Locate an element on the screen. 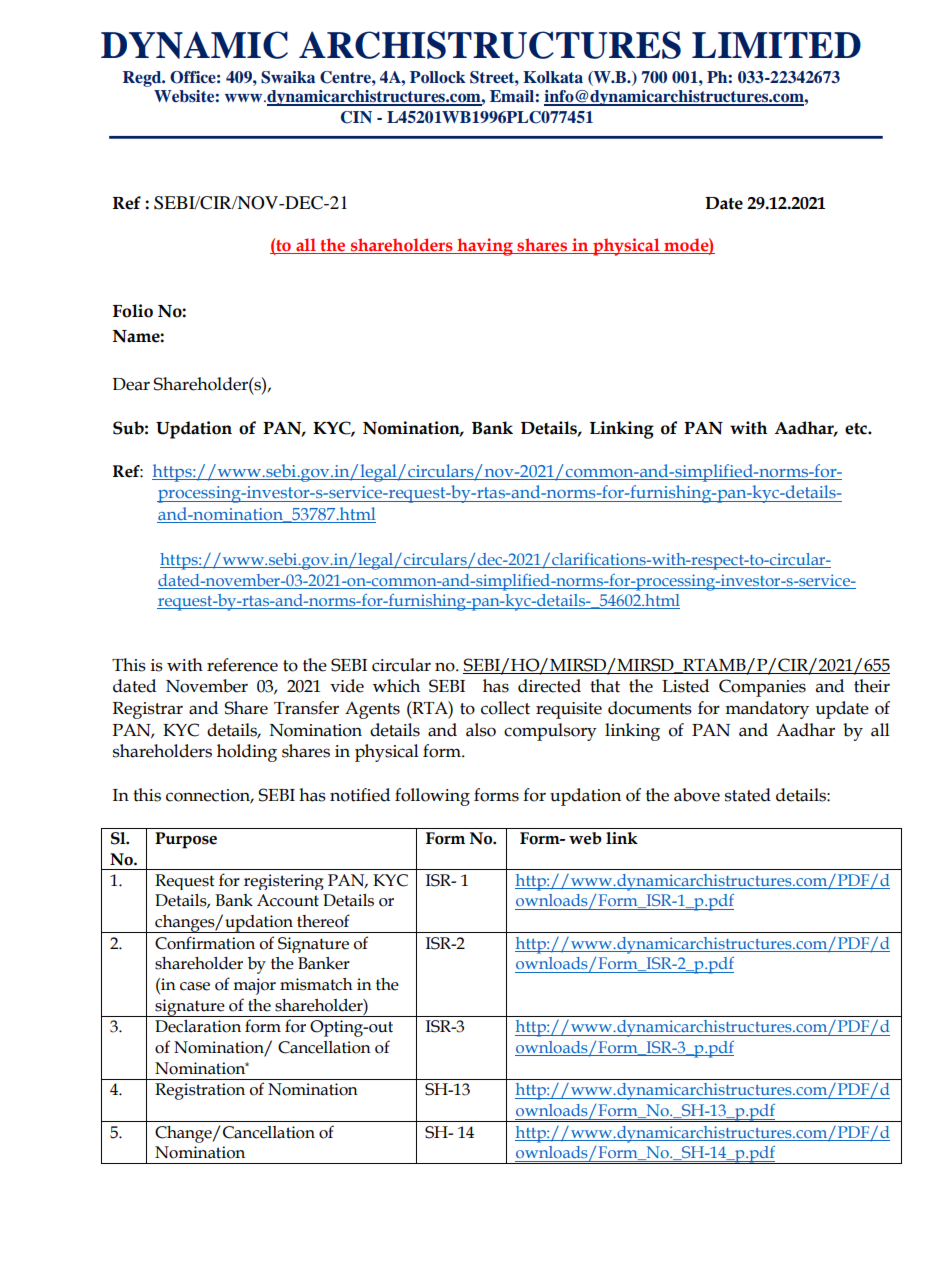 The image size is (944, 1288). above is located at coordinates (697, 795).
